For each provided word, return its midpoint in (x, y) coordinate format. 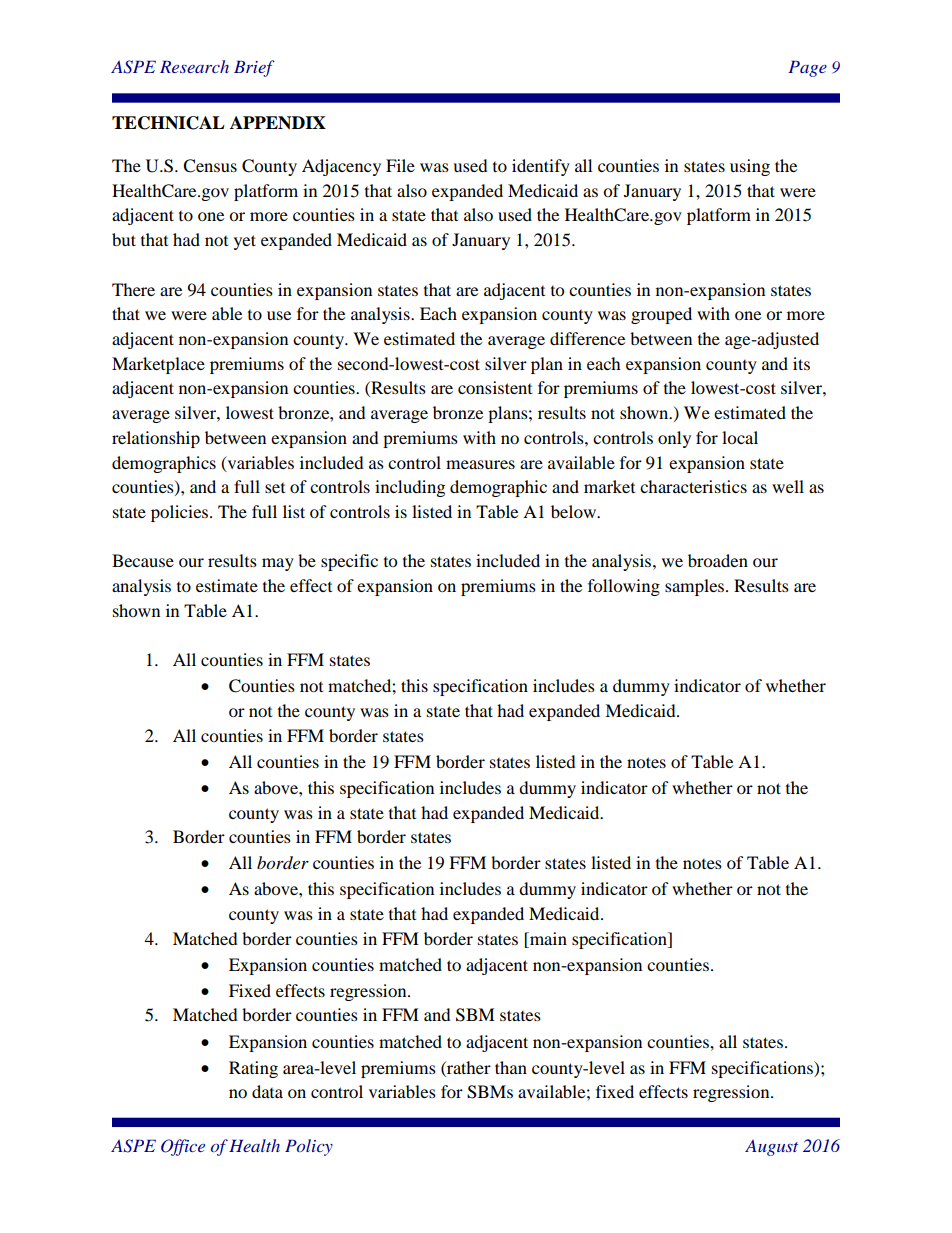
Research (194, 66)
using (750, 167)
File (400, 165)
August (771, 1147)
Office (183, 1147)
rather (468, 1067)
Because (143, 560)
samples (696, 587)
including (410, 488)
